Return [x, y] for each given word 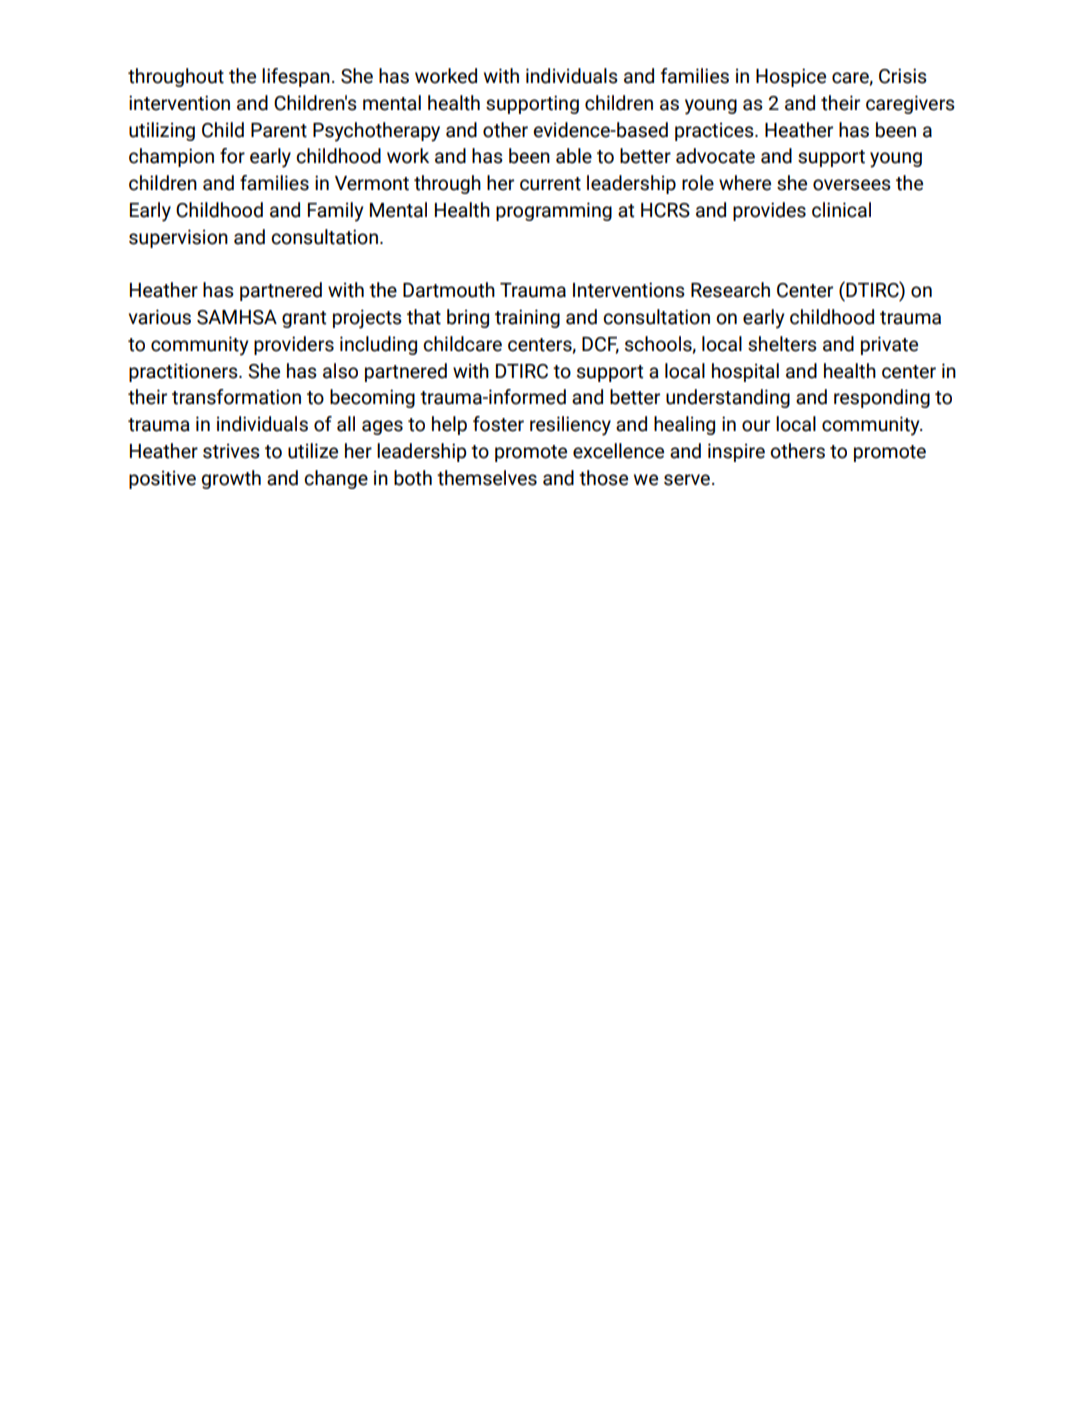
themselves [487, 478]
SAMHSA [237, 317]
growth [231, 479]
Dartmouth [449, 290]
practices [715, 131]
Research [730, 290]
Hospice [791, 77]
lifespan [296, 77]
